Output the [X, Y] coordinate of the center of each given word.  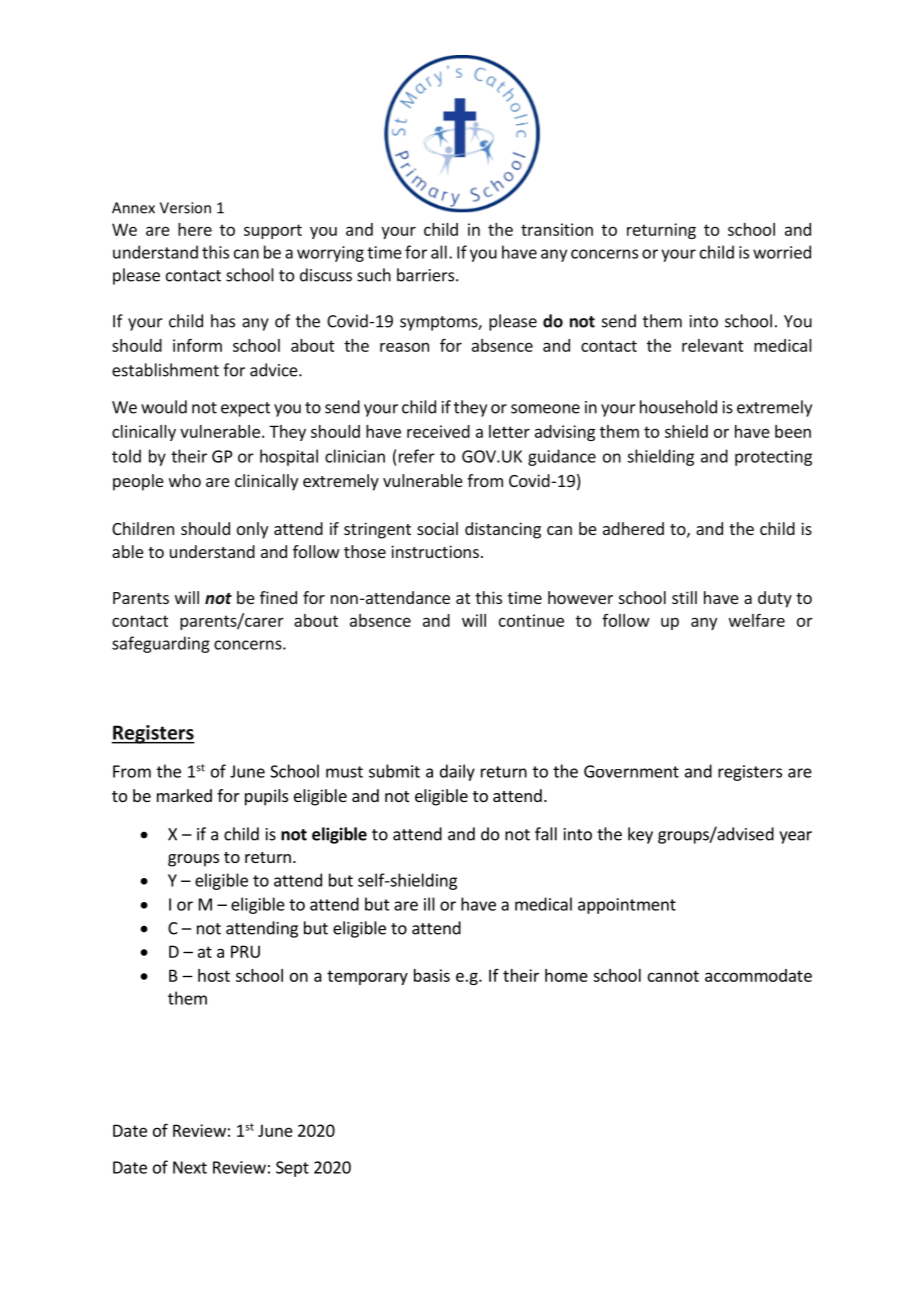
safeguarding [161, 644]
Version [185, 208]
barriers [427, 275]
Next [190, 1167]
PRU [245, 951]
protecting [773, 458]
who [185, 480]
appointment [627, 906]
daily [457, 772]
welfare [757, 620]
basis [432, 975]
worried [782, 252]
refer [417, 456]
